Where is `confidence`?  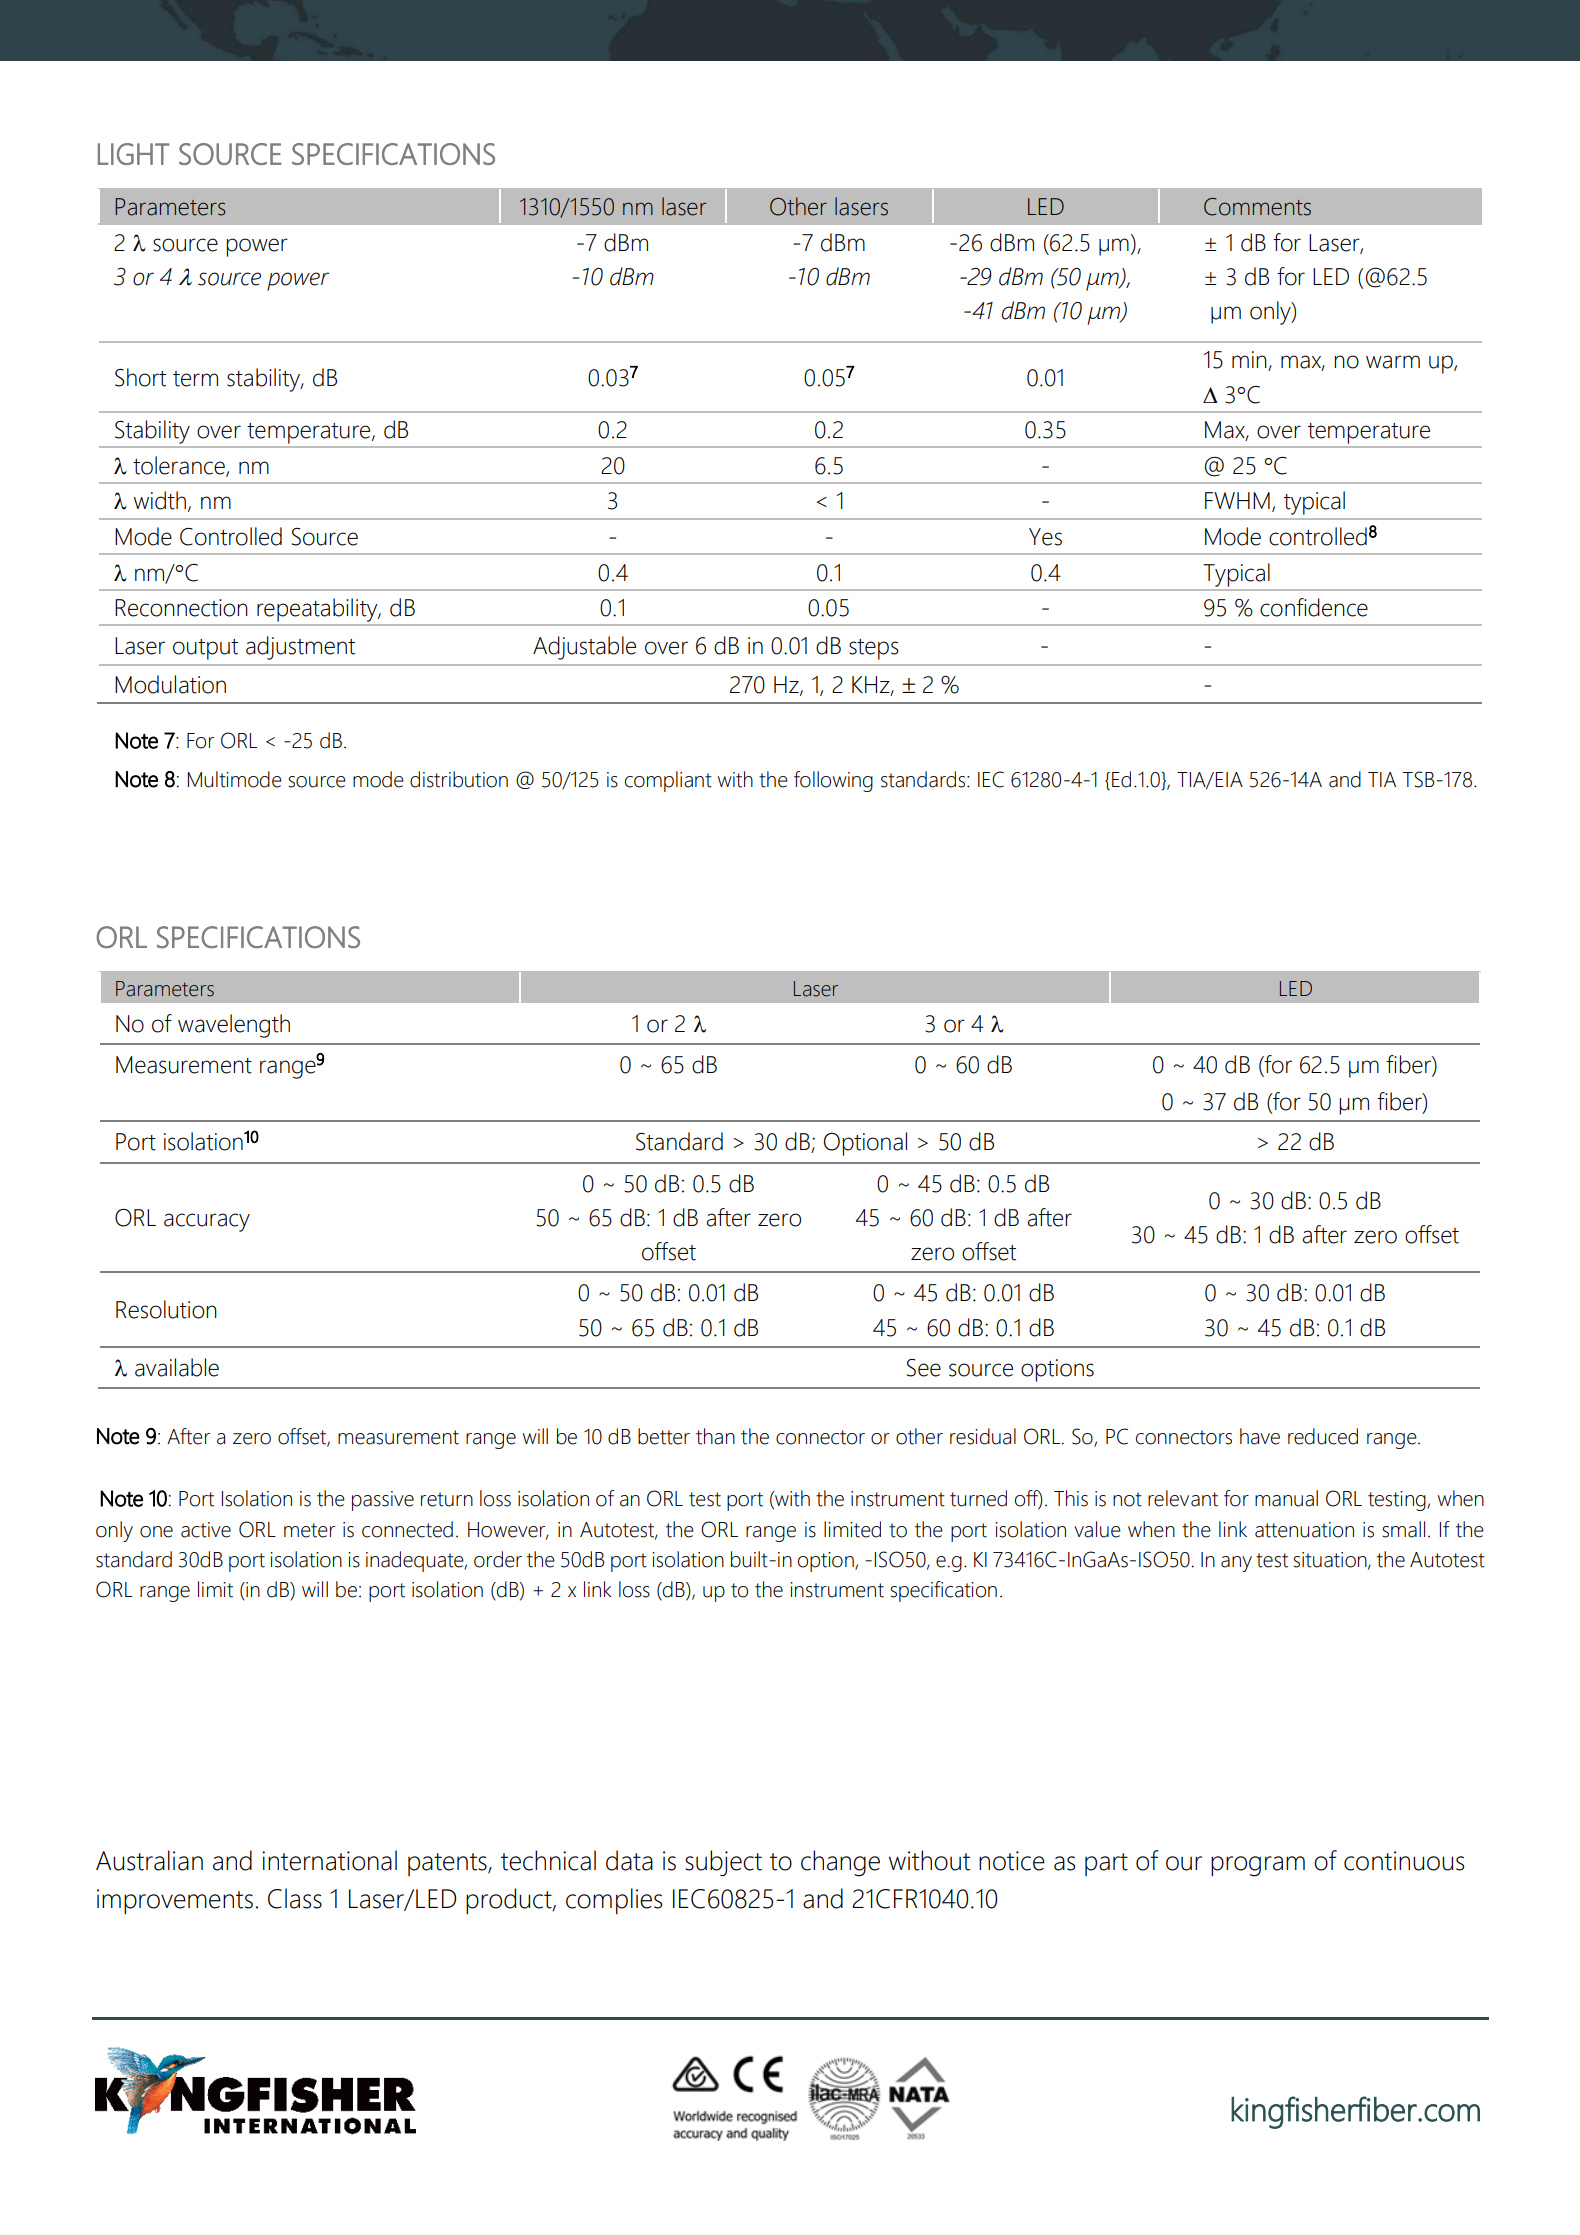 confidence is located at coordinates (1314, 607).
